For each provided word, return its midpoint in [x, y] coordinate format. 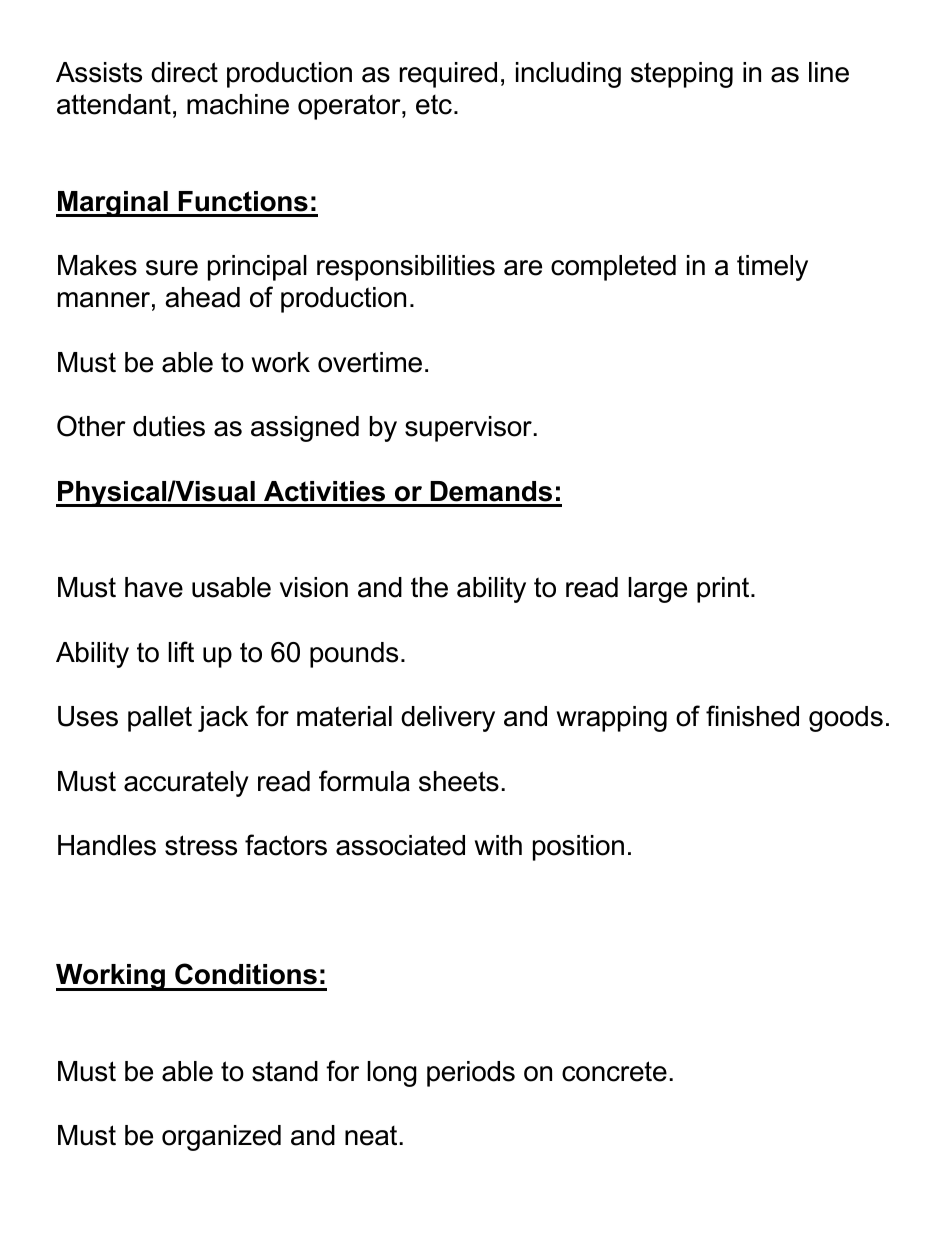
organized [221, 1138]
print [724, 590]
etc [434, 105]
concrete [614, 1071]
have [154, 587]
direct [184, 72]
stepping [682, 75]
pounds [354, 655]
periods [471, 1074]
